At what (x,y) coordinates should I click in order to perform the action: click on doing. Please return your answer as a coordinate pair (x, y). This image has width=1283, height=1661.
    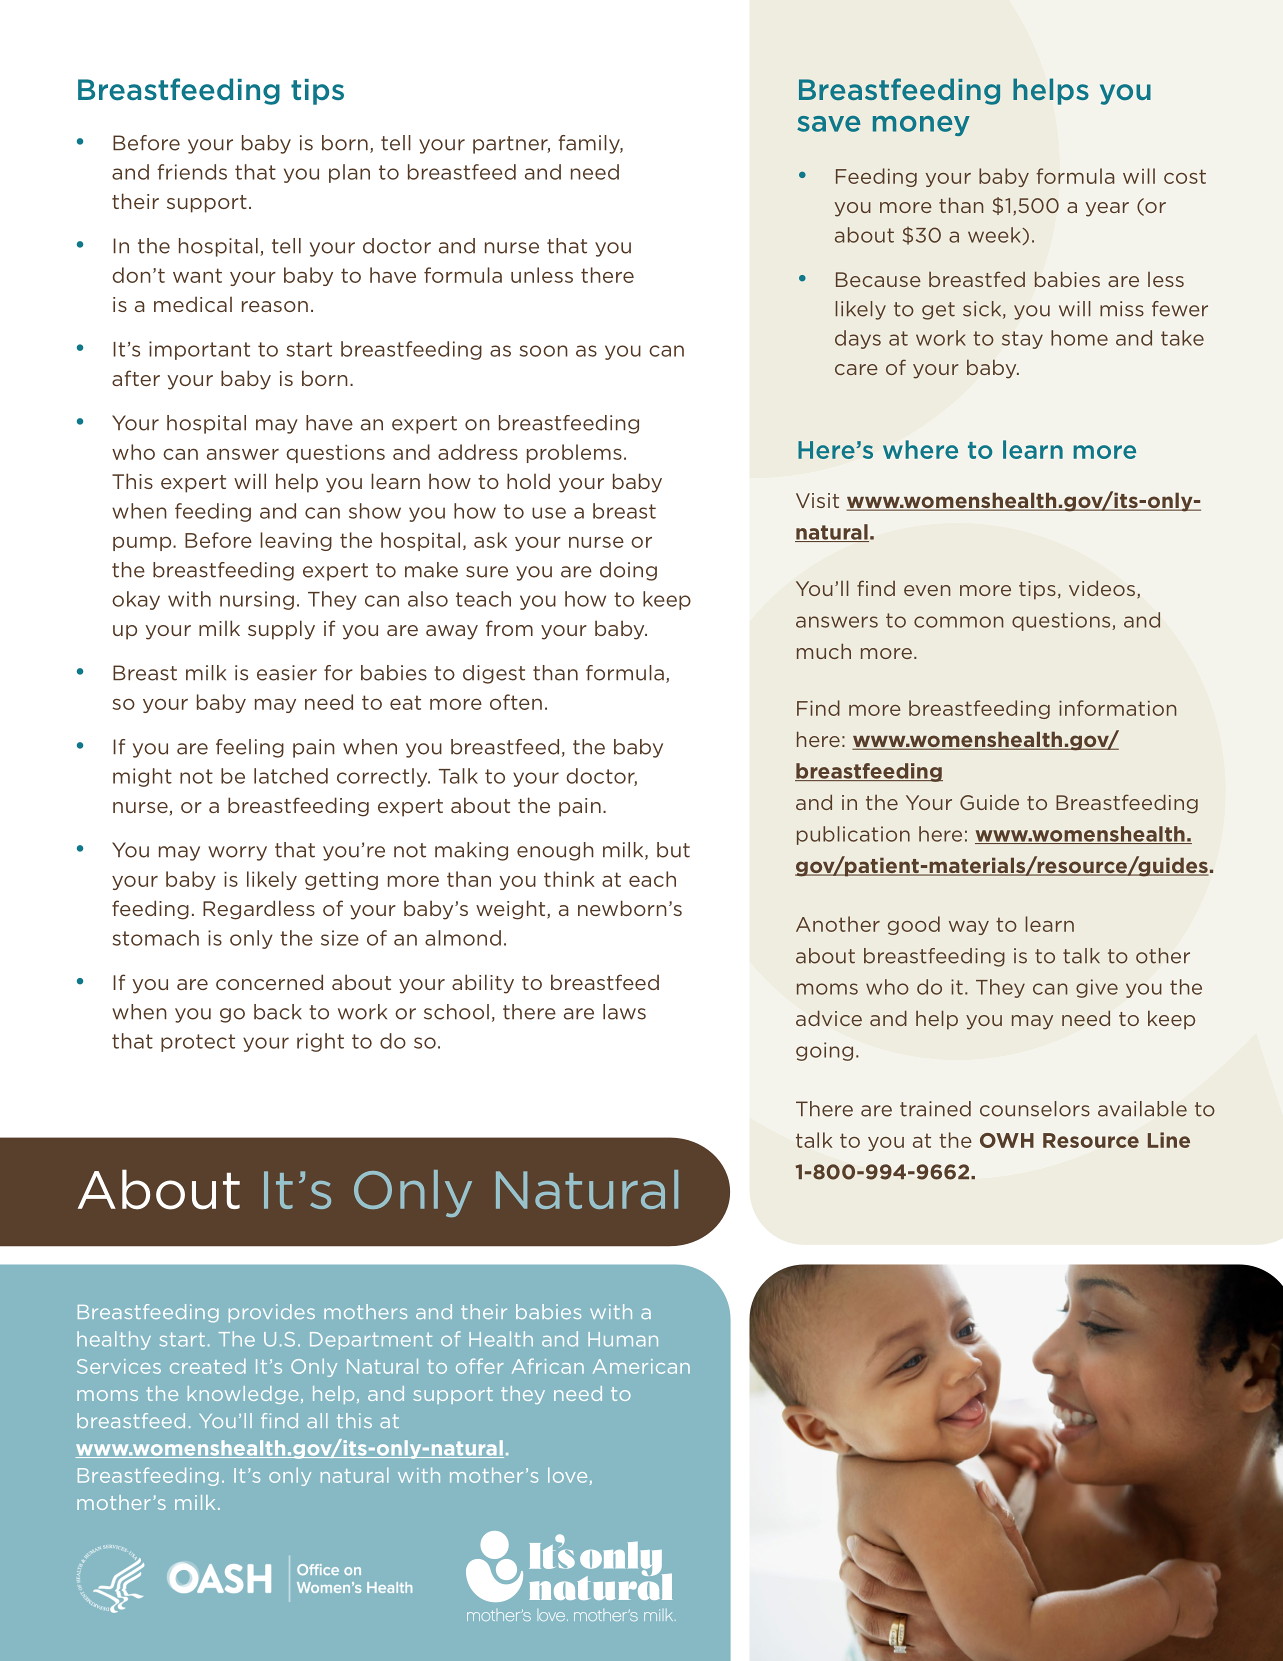
    Looking at the image, I should click on (628, 571).
